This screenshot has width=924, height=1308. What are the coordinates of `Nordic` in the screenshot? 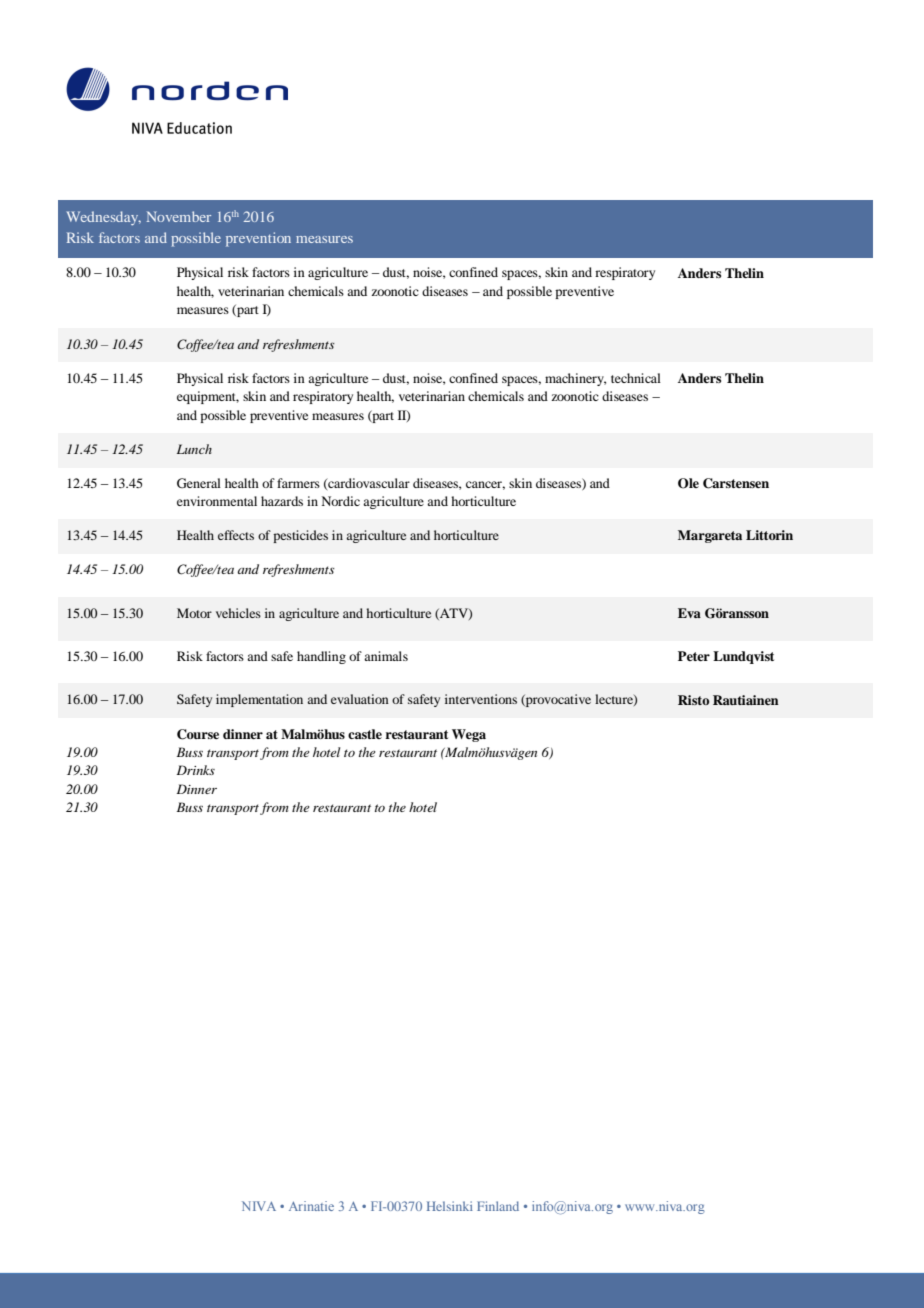 It's located at (341, 501).
